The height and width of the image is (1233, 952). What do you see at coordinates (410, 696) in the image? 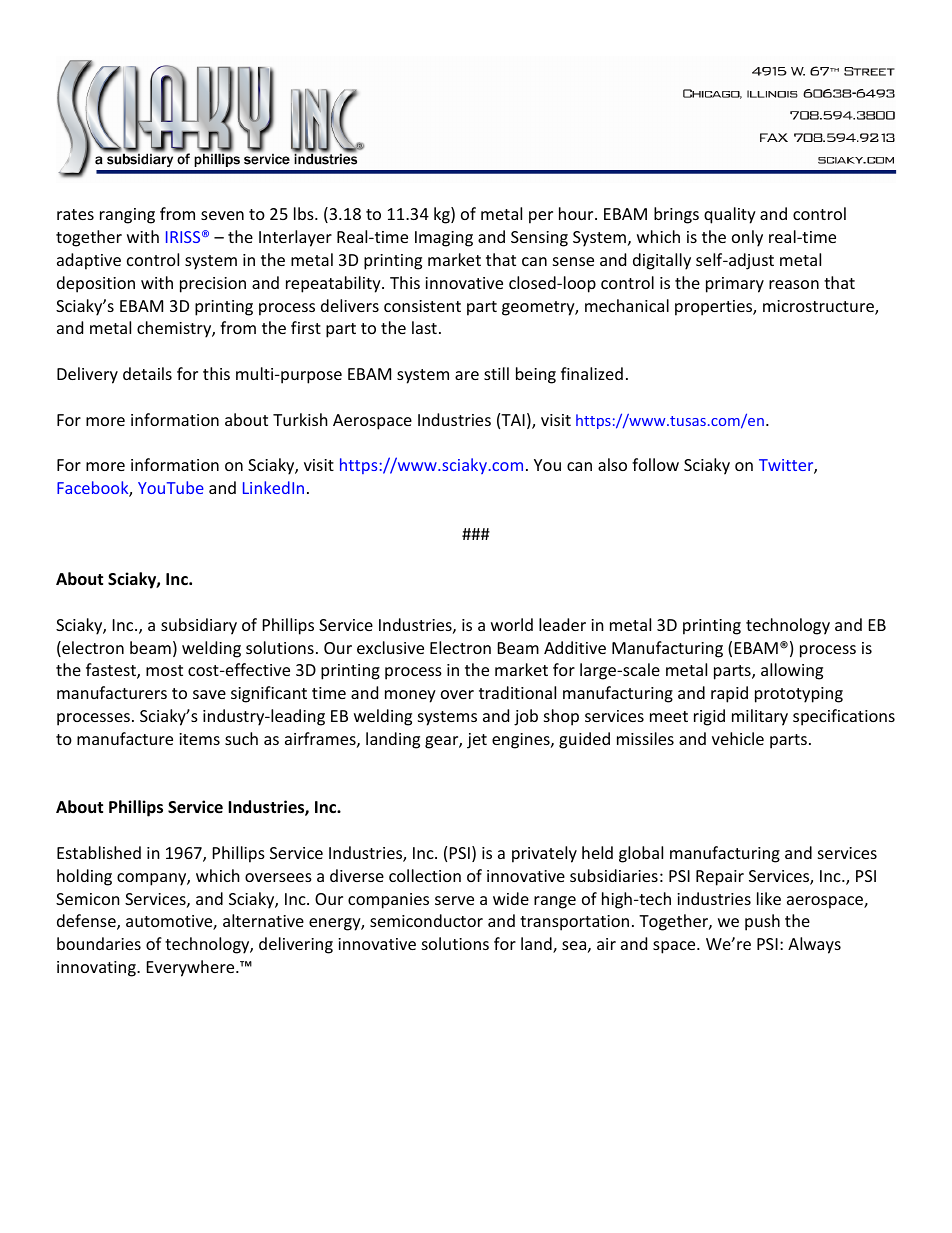
I see `money` at bounding box center [410, 696].
